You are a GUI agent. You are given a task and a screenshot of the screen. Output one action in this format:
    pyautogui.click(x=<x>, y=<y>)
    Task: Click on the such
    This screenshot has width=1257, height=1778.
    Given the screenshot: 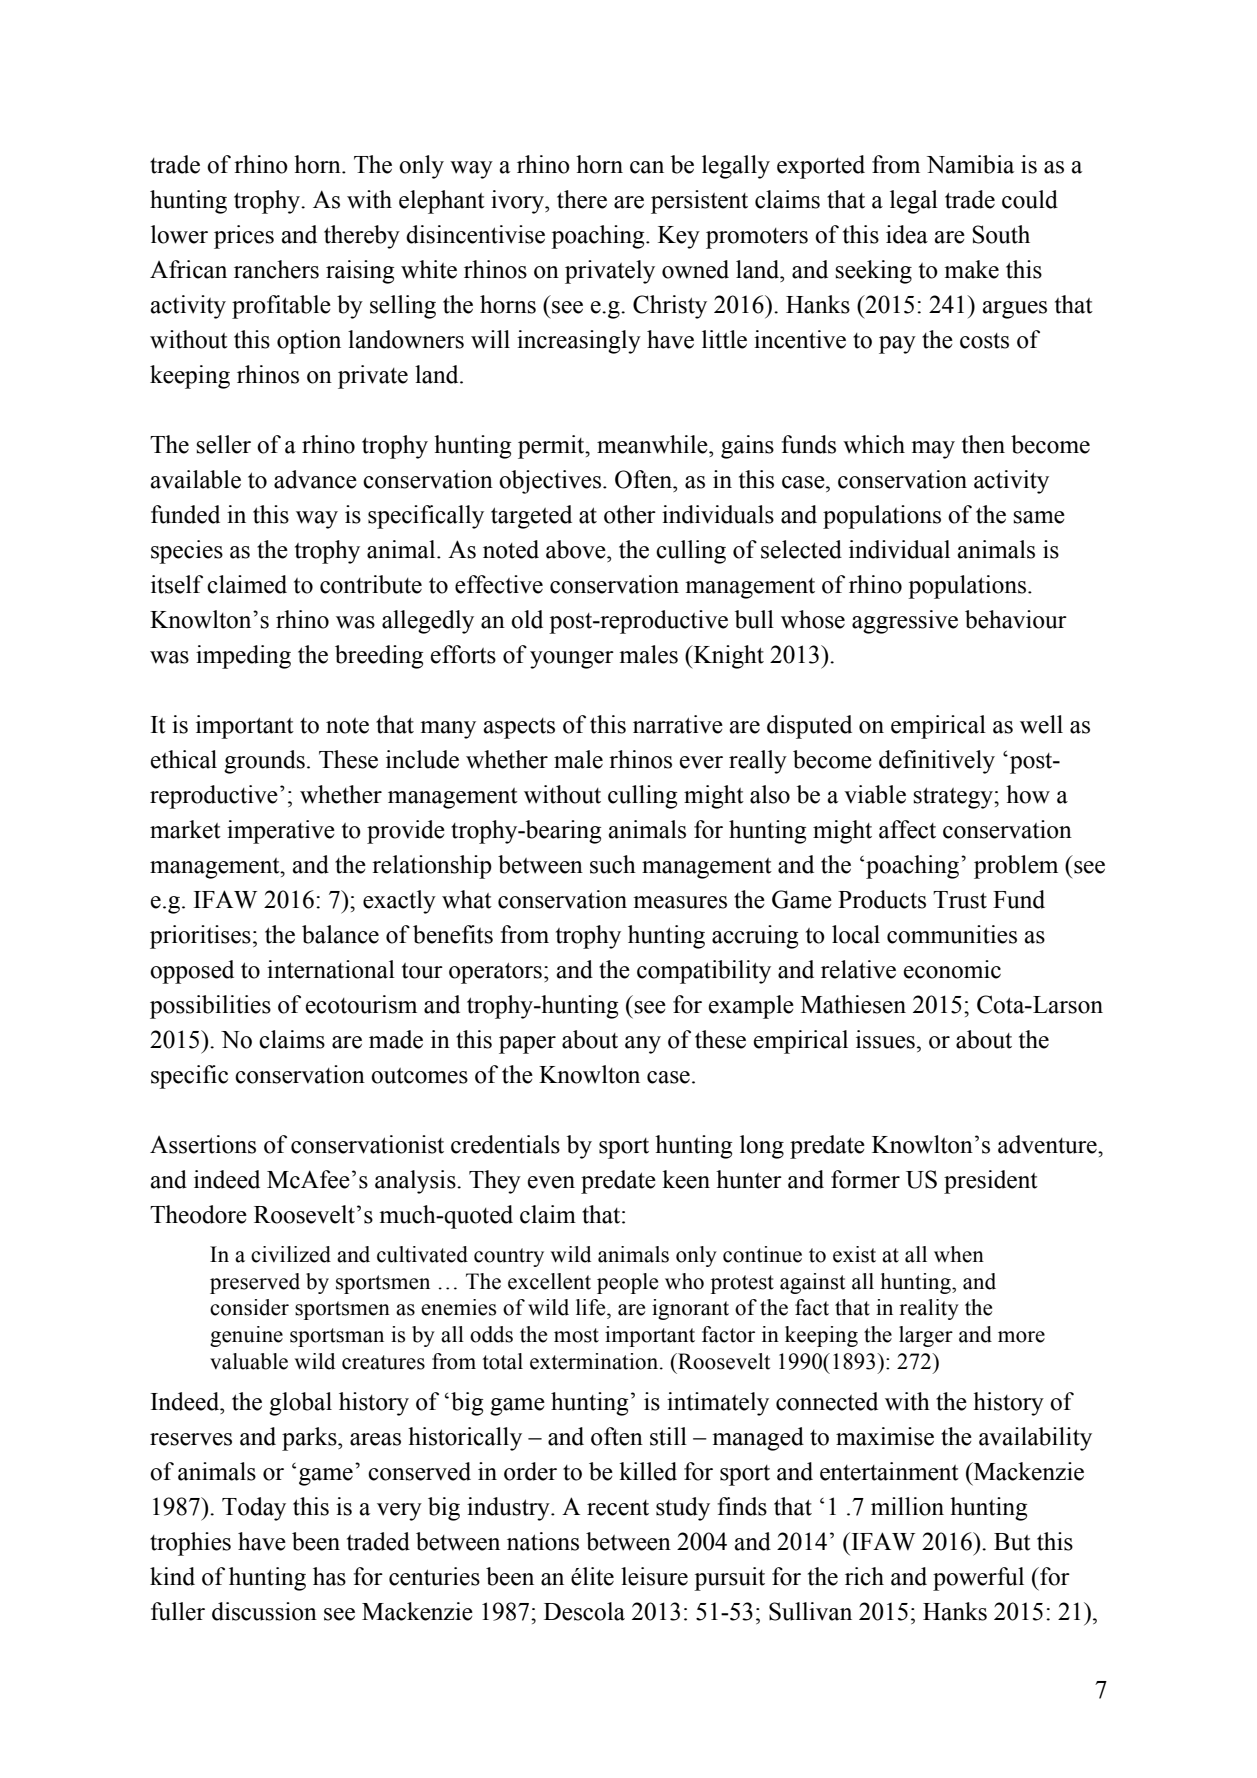 What is the action you would take?
    pyautogui.click(x=613, y=864)
